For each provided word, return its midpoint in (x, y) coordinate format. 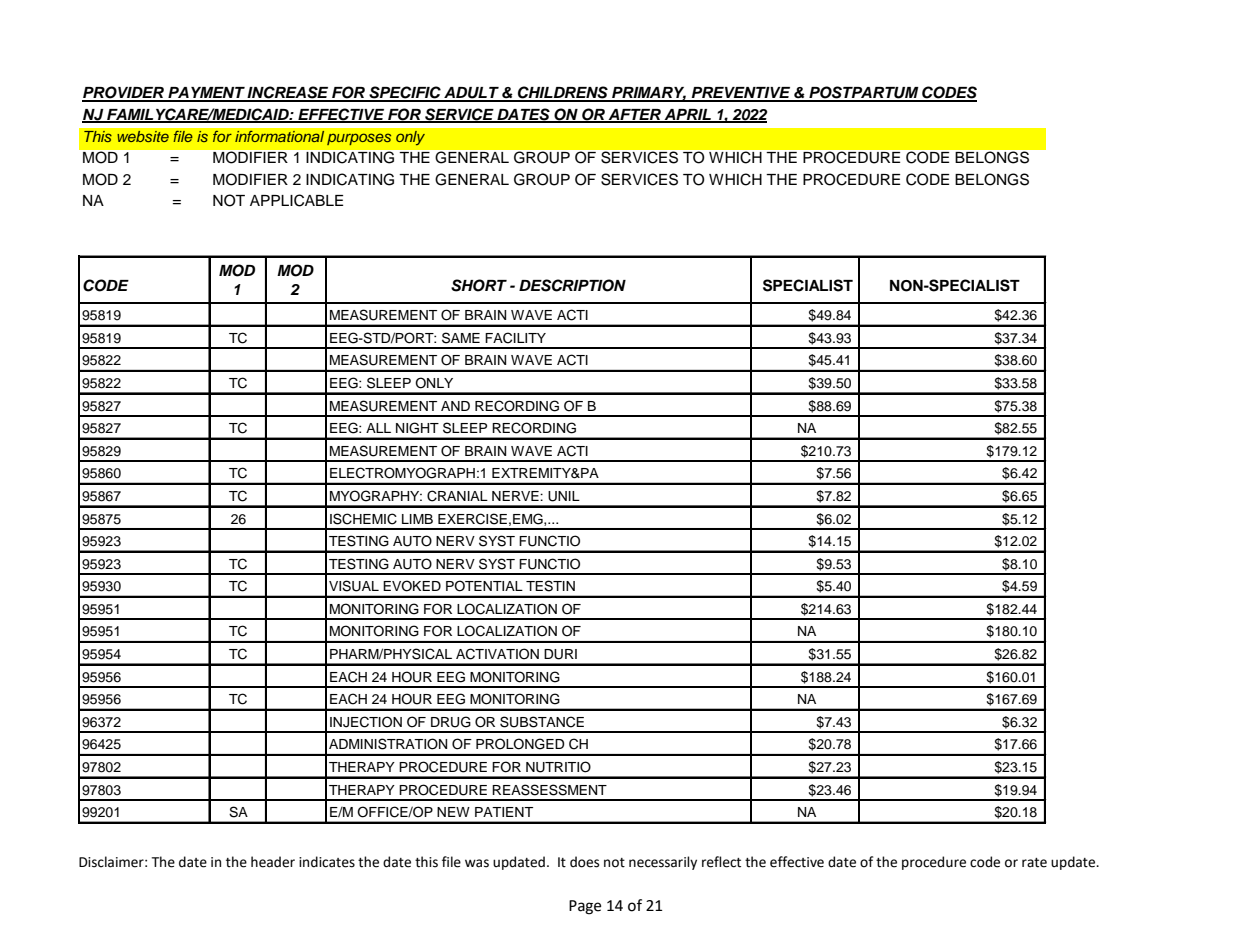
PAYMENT (206, 94)
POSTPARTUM (864, 93)
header (273, 862)
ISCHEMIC (363, 519)
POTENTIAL (484, 586)
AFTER (634, 115)
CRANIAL (457, 496)
